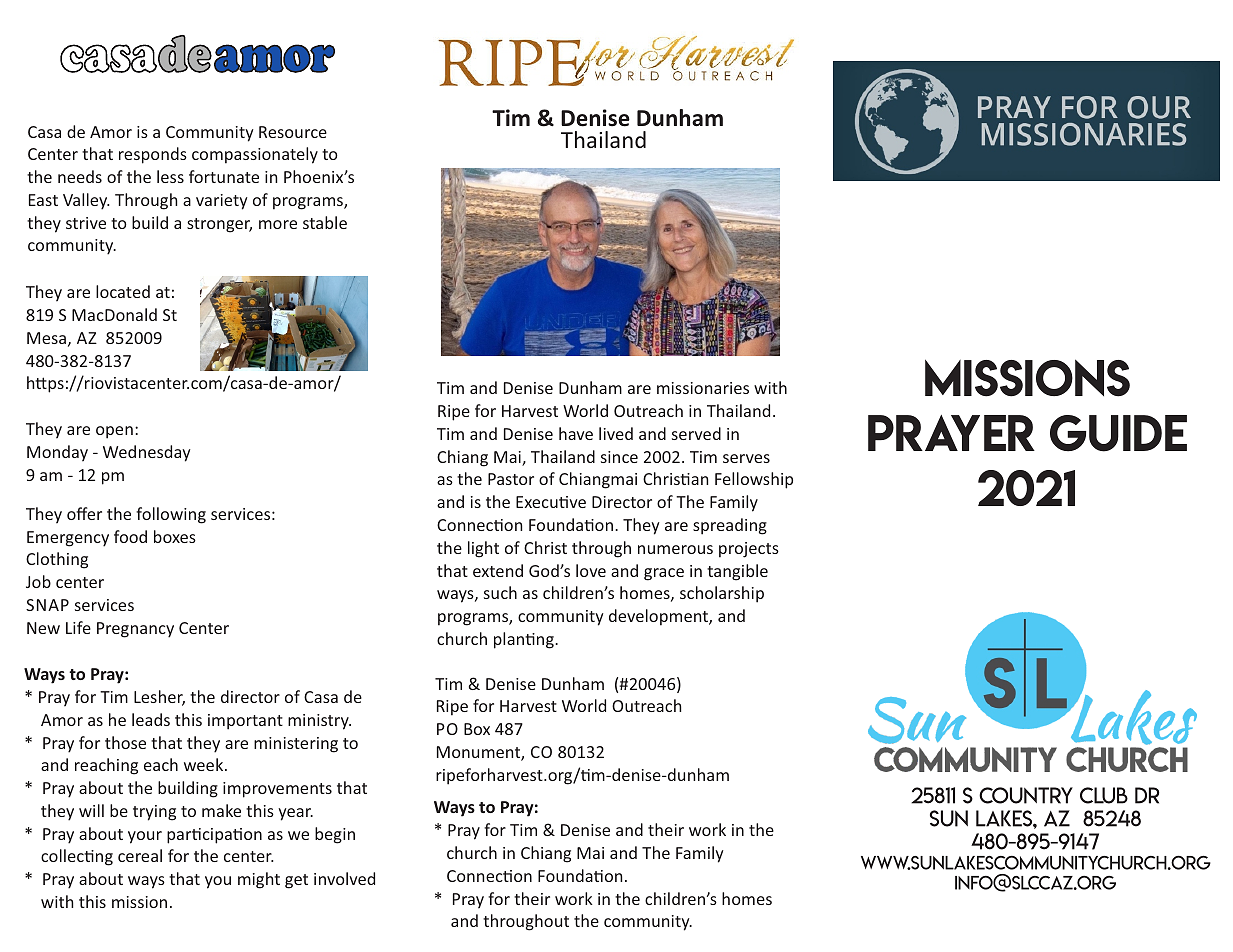 The width and height of the screenshot is (1233, 952). What do you see at coordinates (171, 515) in the screenshot?
I see `following` at bounding box center [171, 515].
